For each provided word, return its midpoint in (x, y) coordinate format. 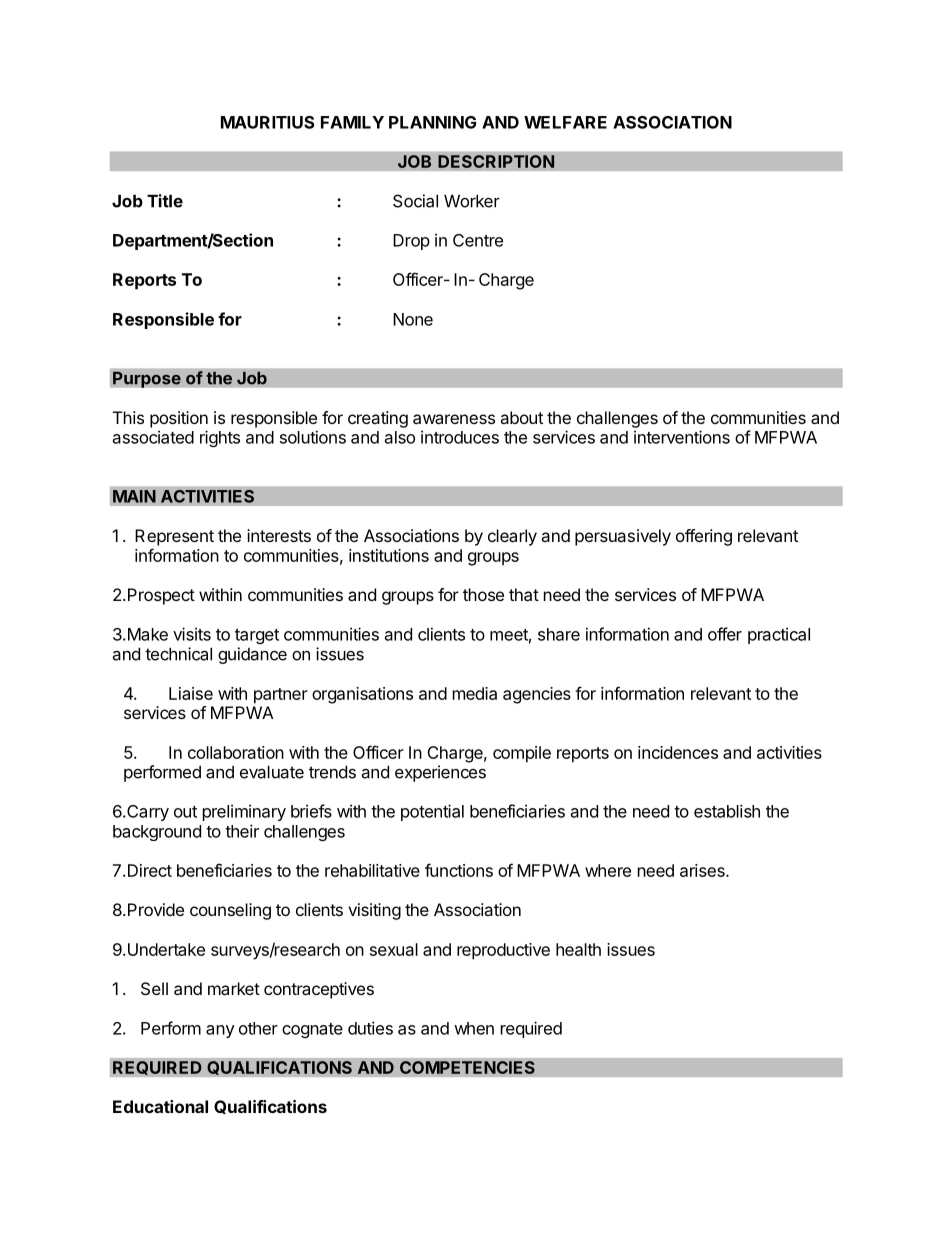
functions (459, 870)
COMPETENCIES (467, 1067)
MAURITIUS (267, 122)
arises (703, 870)
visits (192, 634)
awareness (454, 419)
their (242, 831)
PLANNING (433, 122)
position (179, 419)
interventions (682, 437)
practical (779, 635)
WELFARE (565, 122)
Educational (160, 1106)
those (483, 594)
